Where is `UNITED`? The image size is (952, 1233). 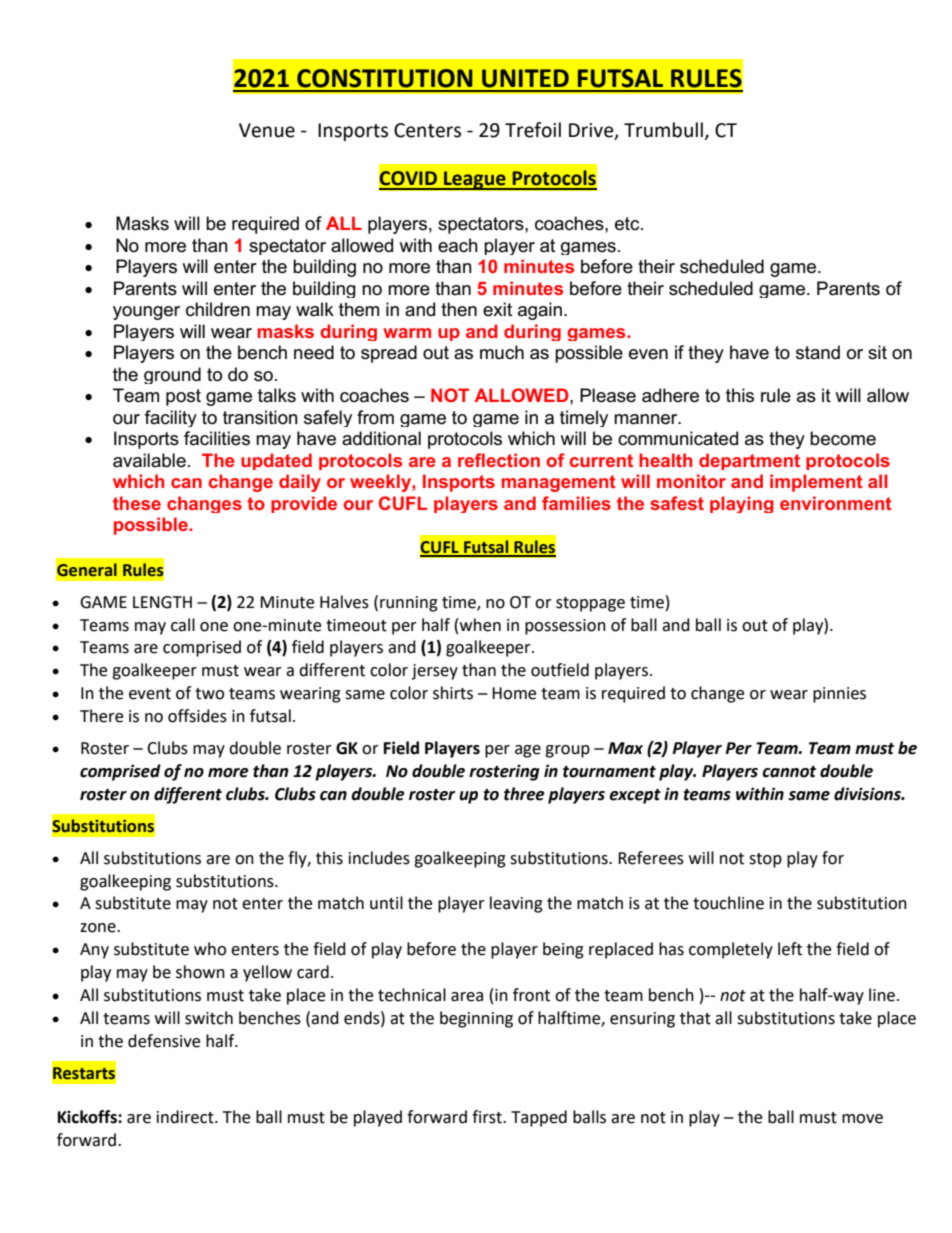 UNITED is located at coordinates (525, 78).
